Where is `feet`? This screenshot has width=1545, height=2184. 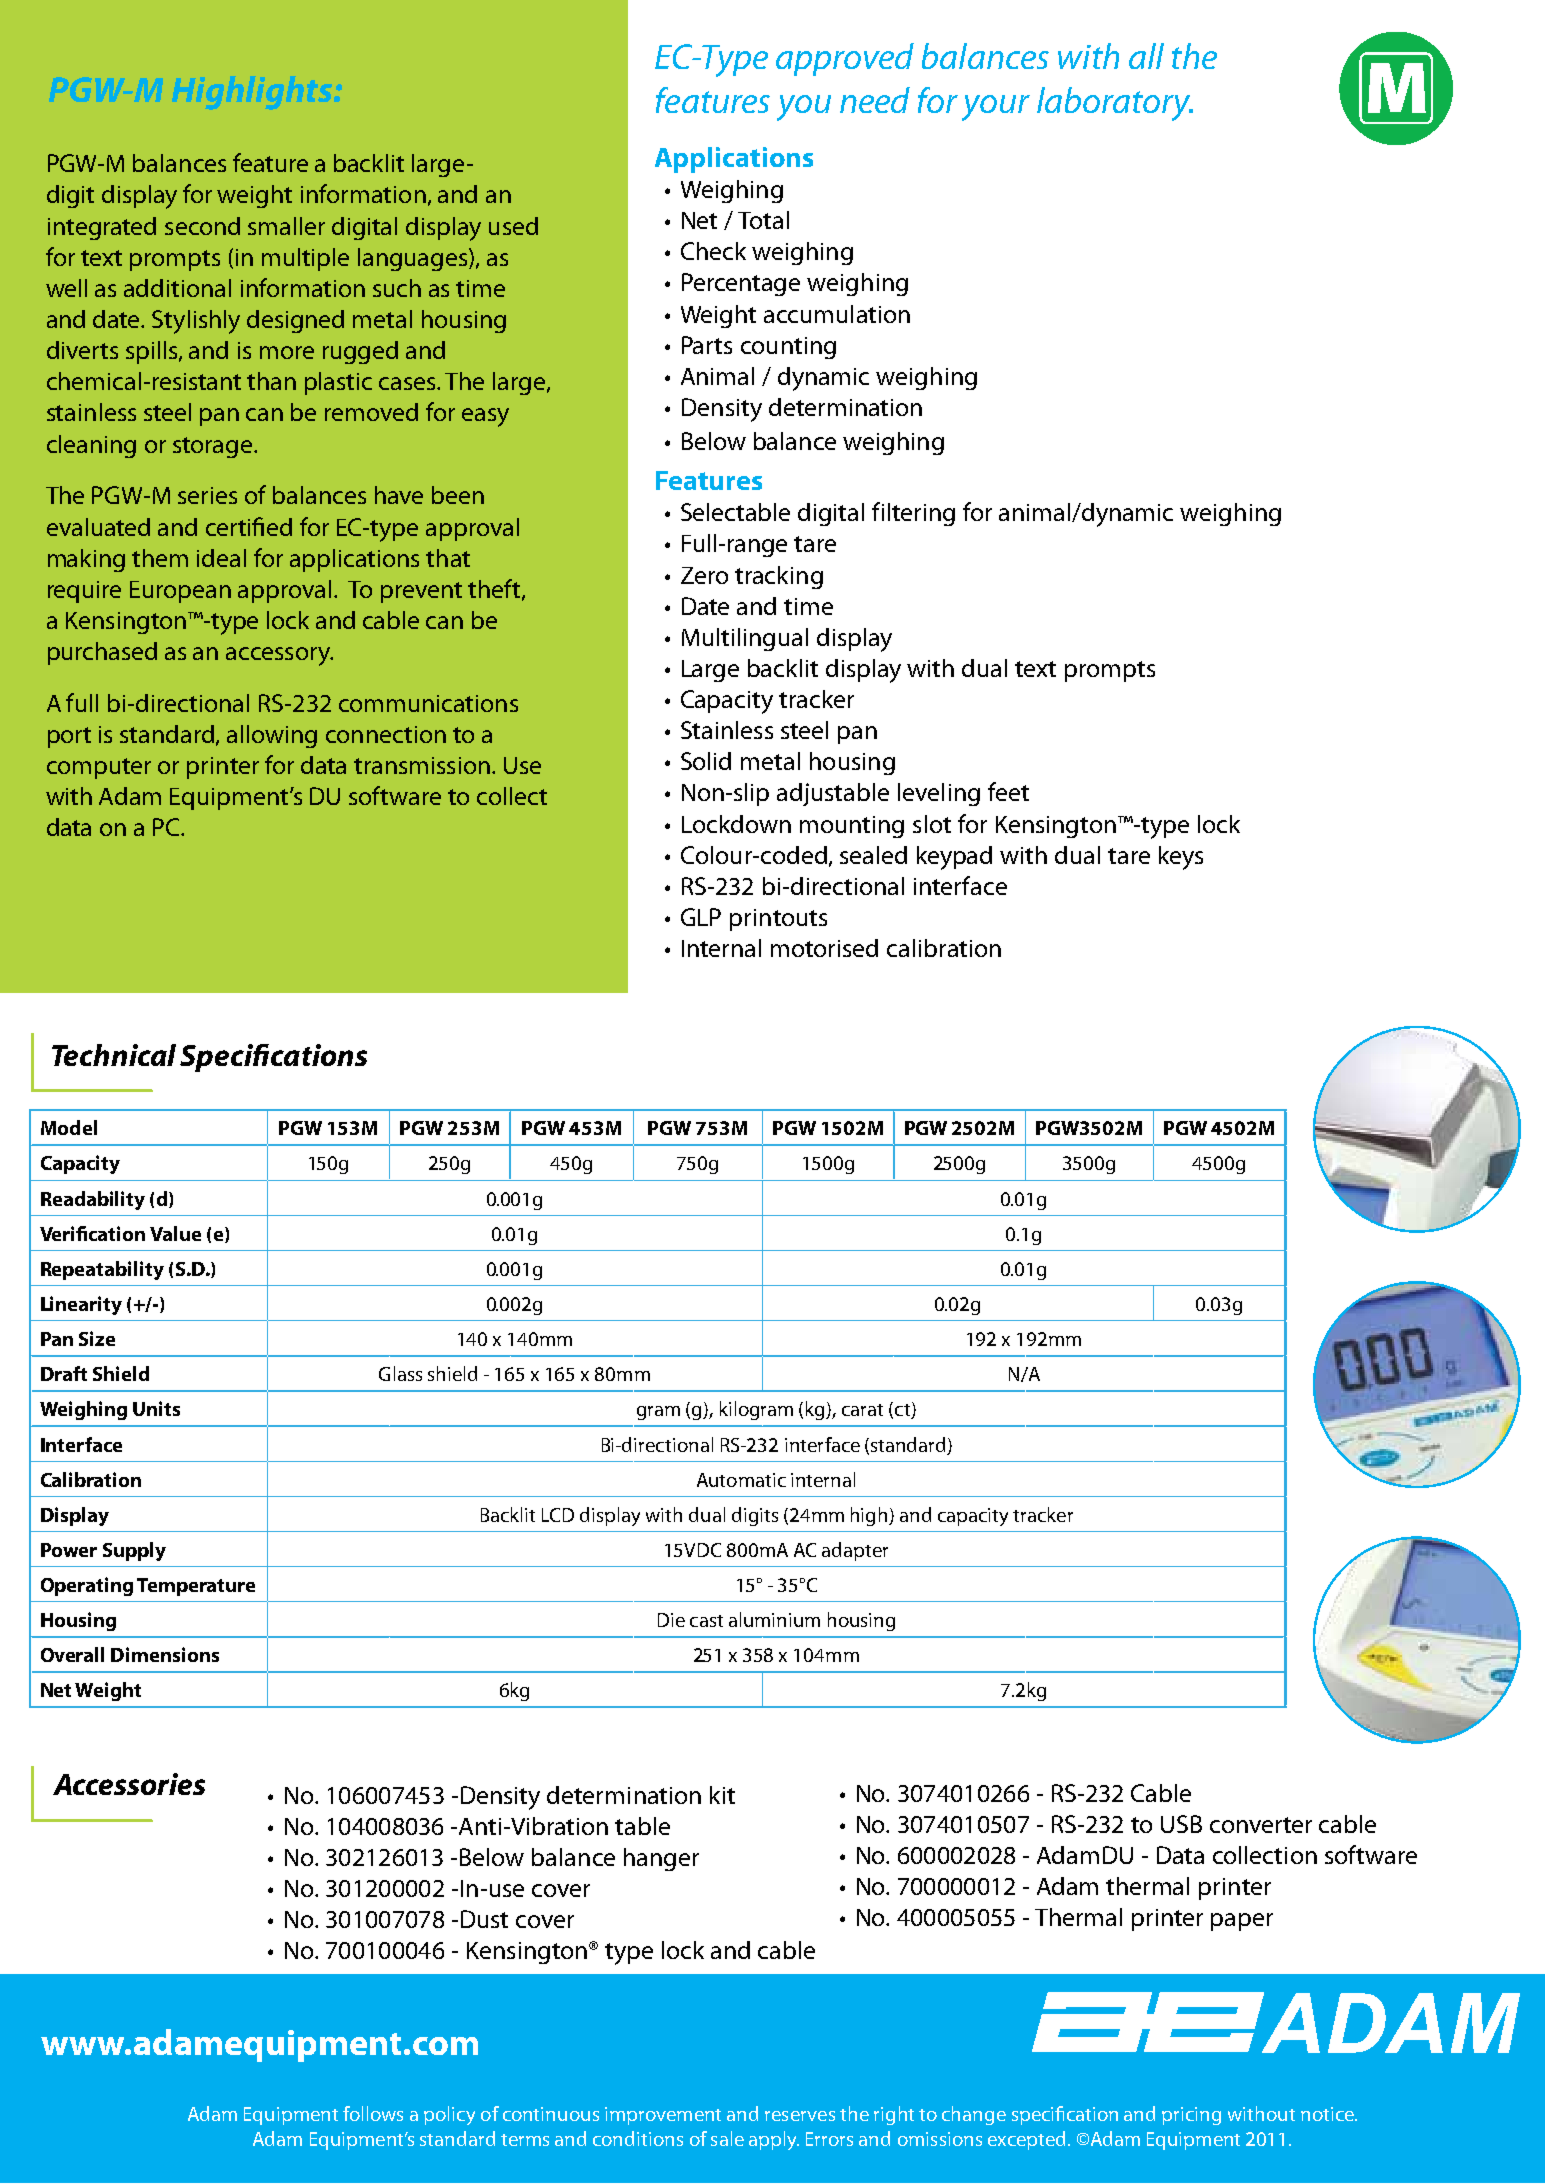 feet is located at coordinates (1008, 791).
